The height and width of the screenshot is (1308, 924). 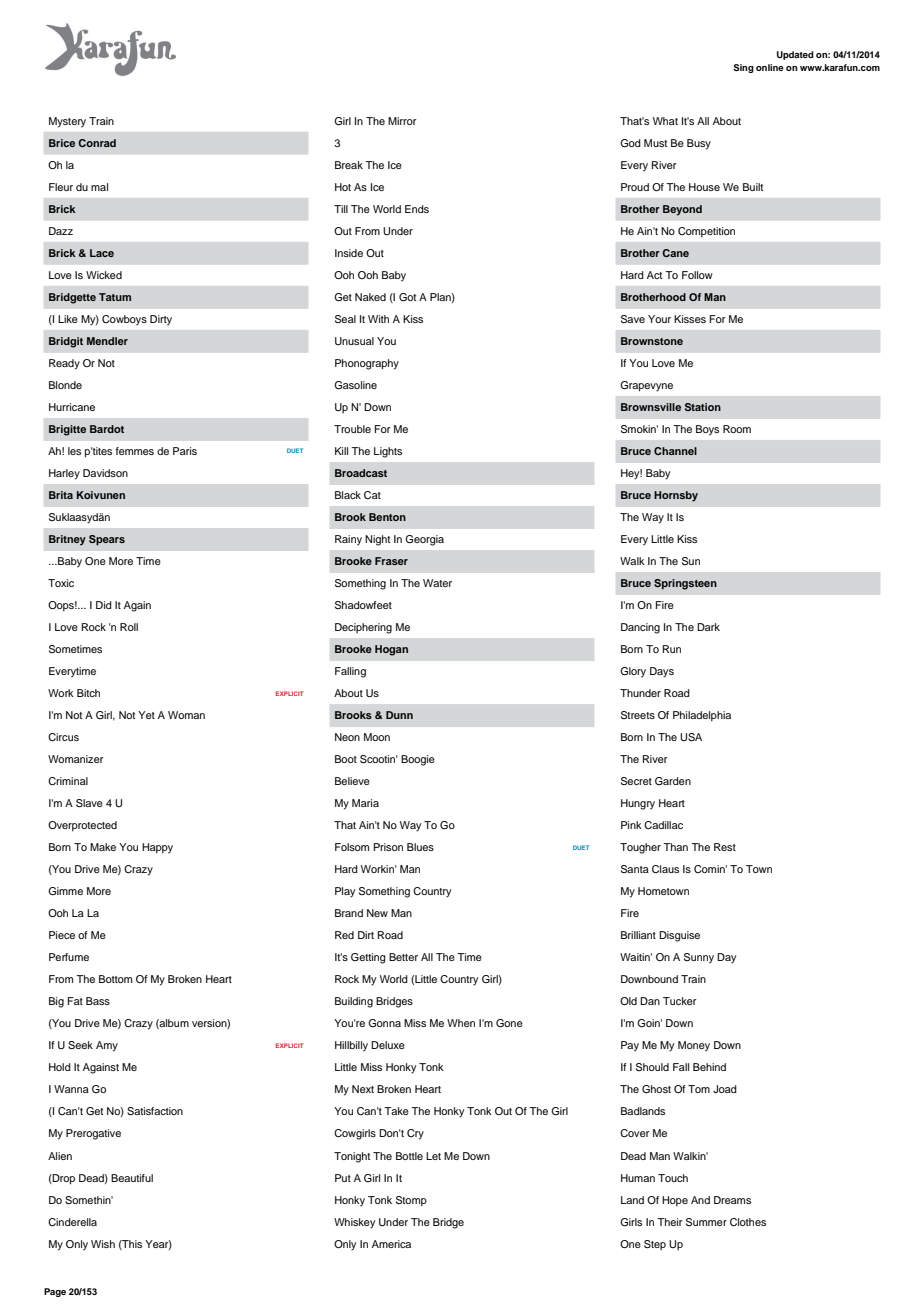 What do you see at coordinates (743, 68) in the screenshot?
I see `Sing` at bounding box center [743, 68].
